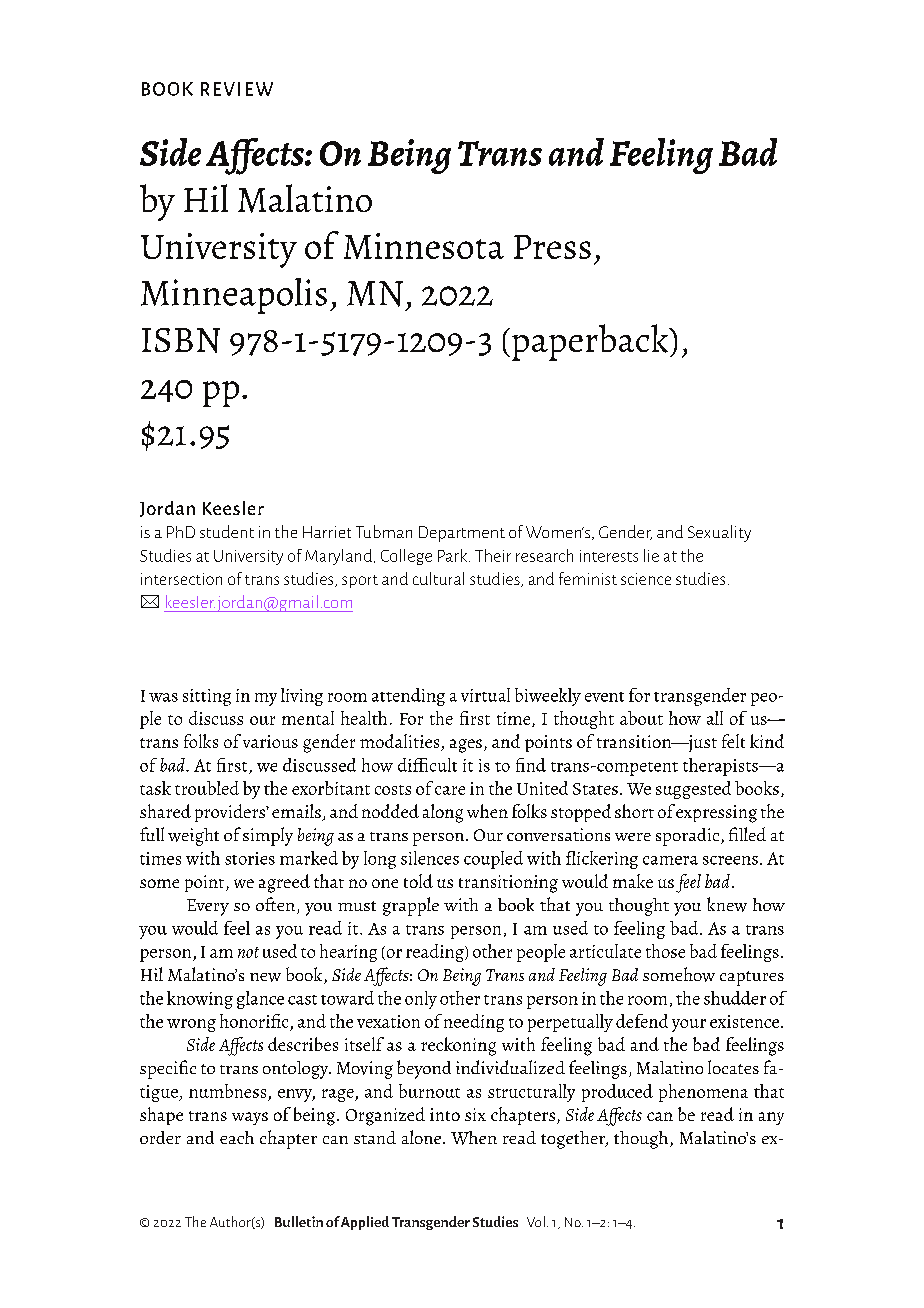  I want to click on sitting, so click(207, 697).
